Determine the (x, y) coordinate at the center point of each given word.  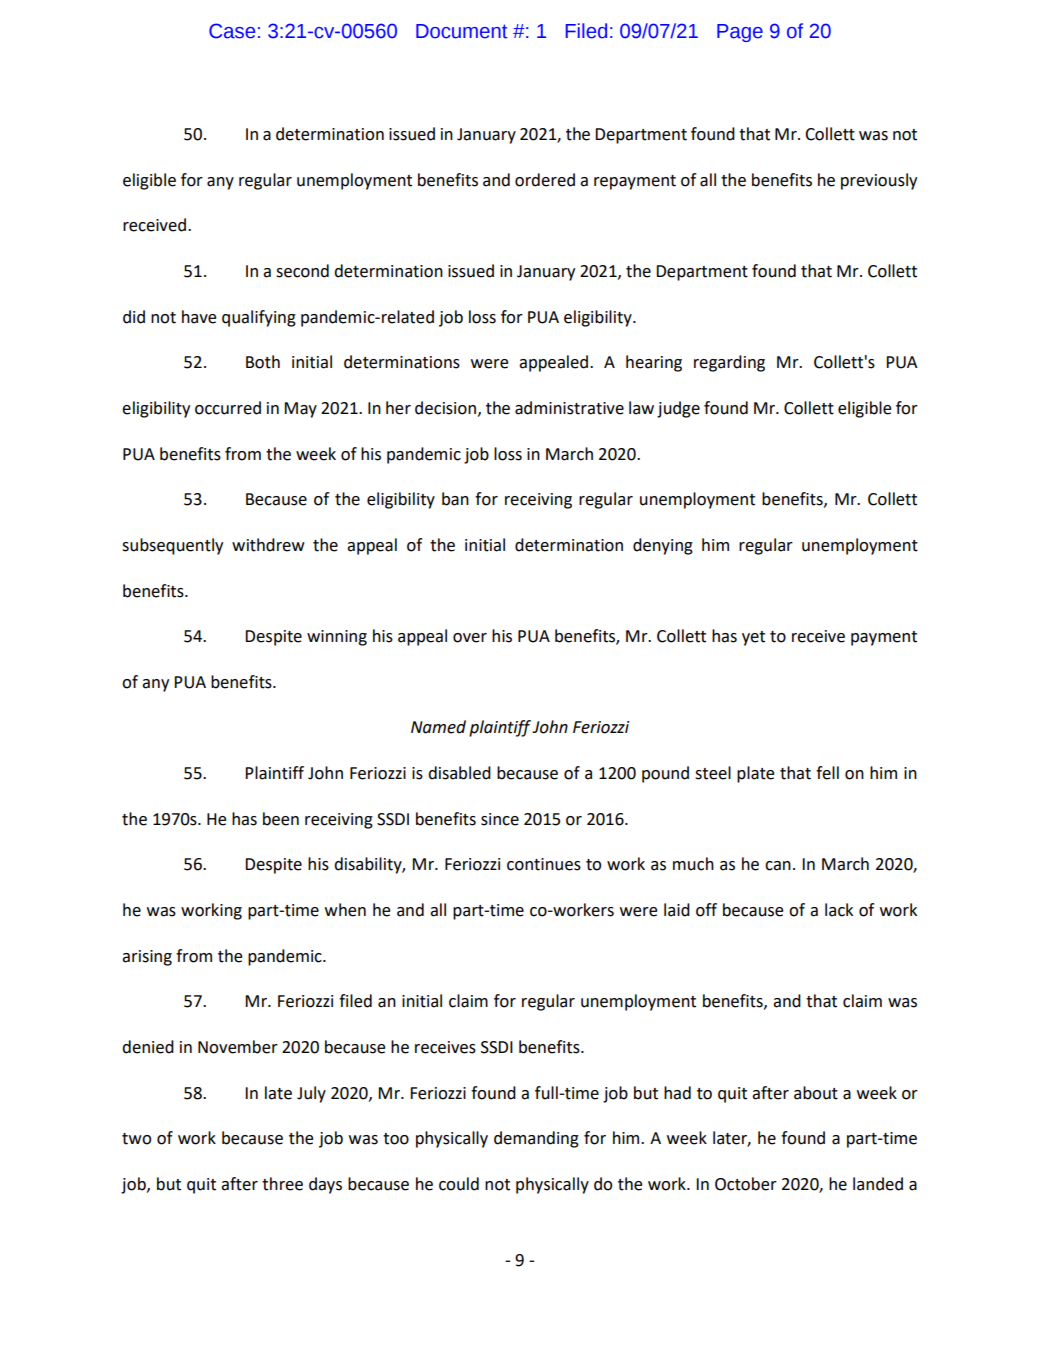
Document (462, 31)
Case (232, 31)
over (470, 638)
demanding (536, 1139)
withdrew (268, 545)
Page (740, 33)
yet (753, 638)
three (282, 1184)
